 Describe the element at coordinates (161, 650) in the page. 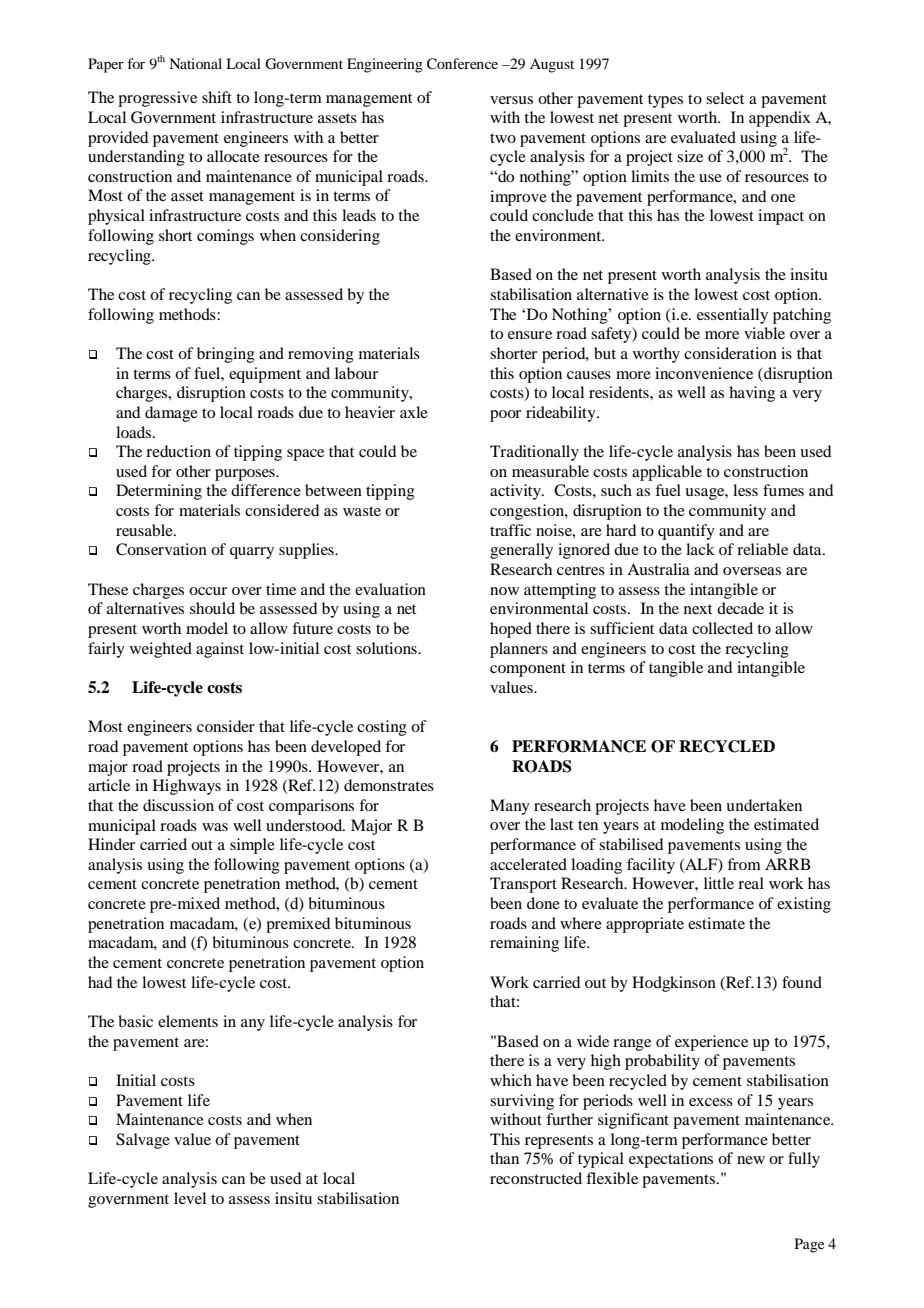

I see `weighted` at that location.
